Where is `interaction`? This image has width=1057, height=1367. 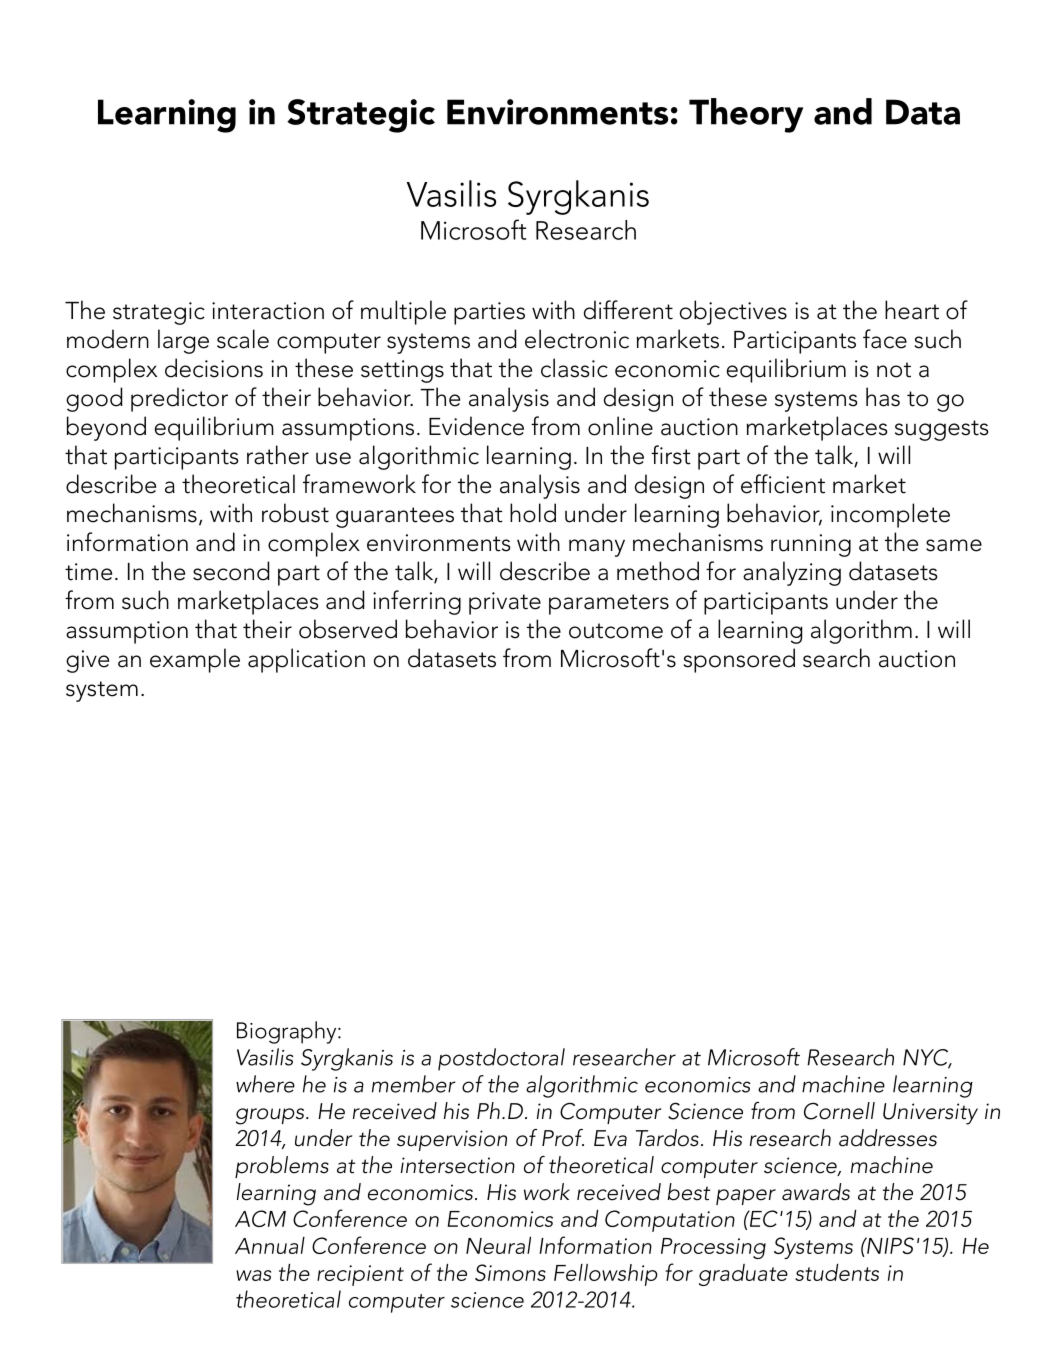 interaction is located at coordinates (268, 311).
